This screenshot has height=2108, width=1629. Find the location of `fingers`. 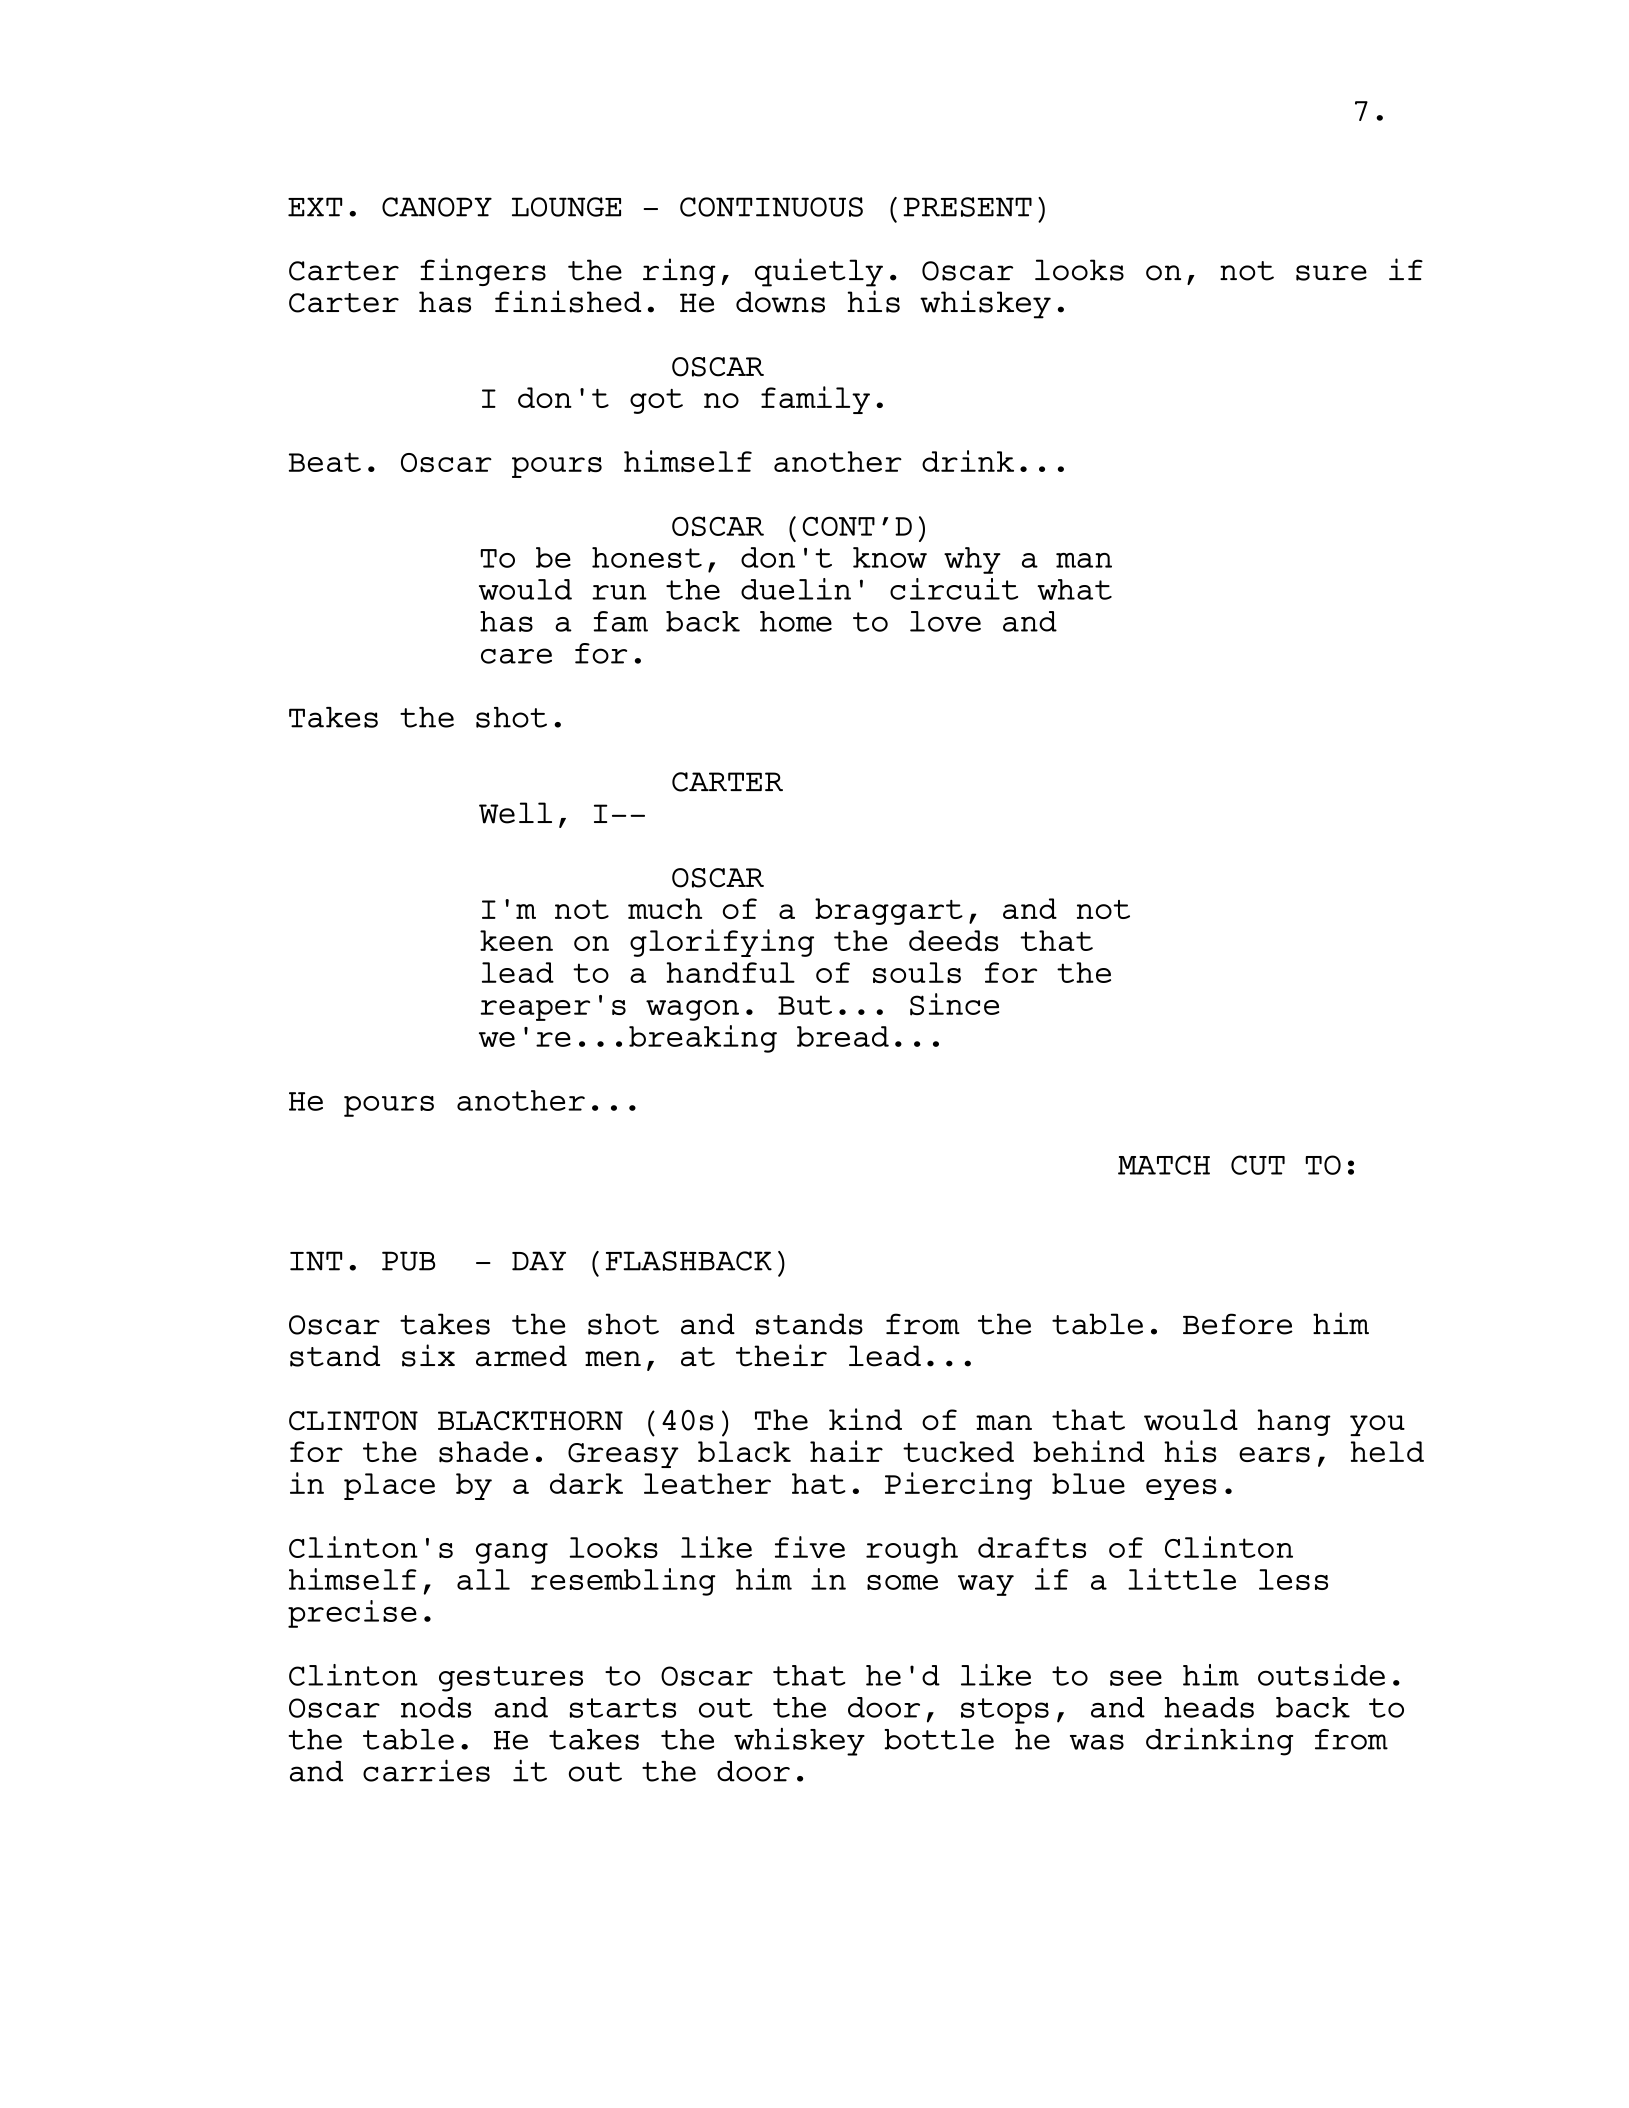

fingers is located at coordinates (483, 272).
